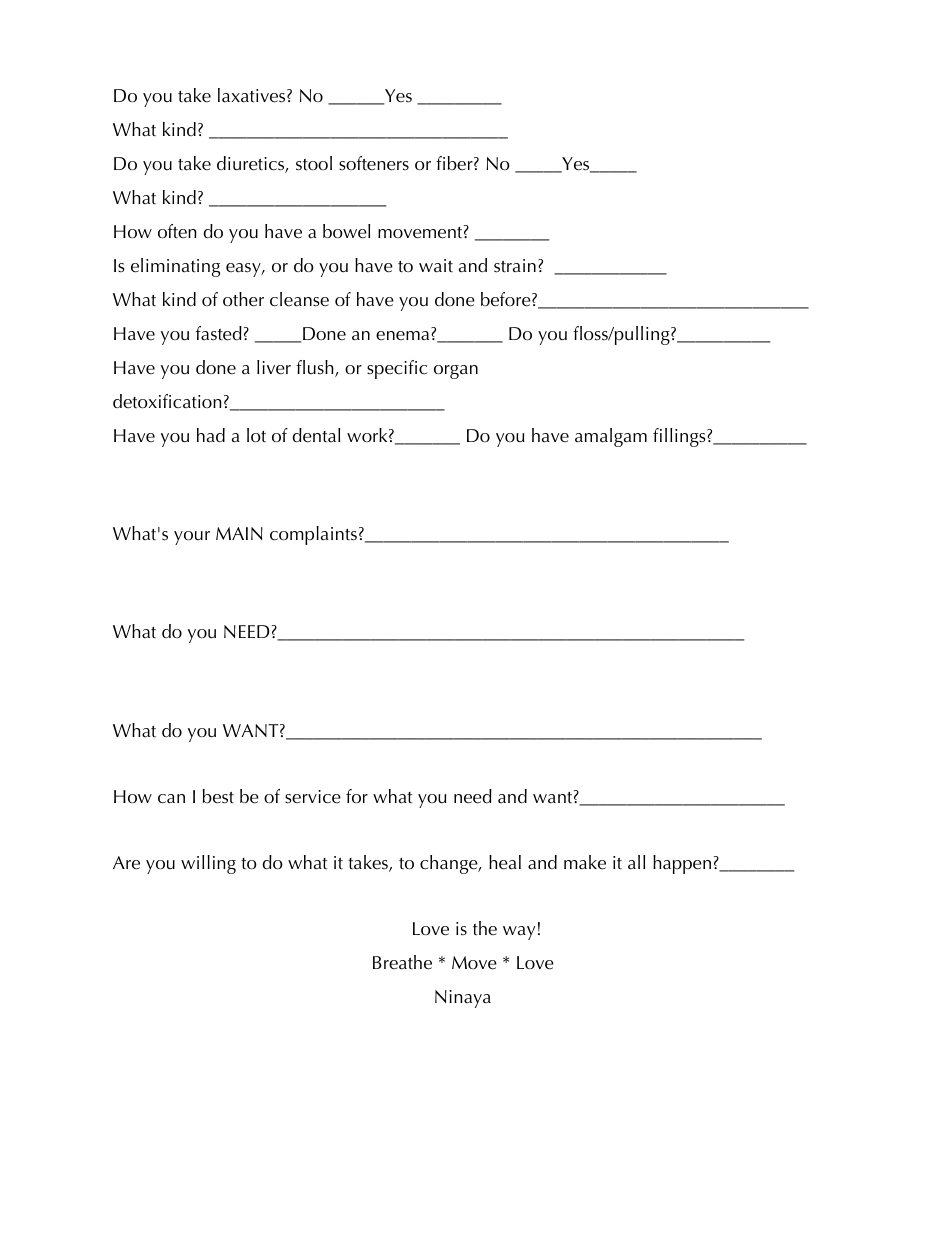 The image size is (952, 1233). Describe the element at coordinates (208, 864) in the screenshot. I see `willing` at that location.
